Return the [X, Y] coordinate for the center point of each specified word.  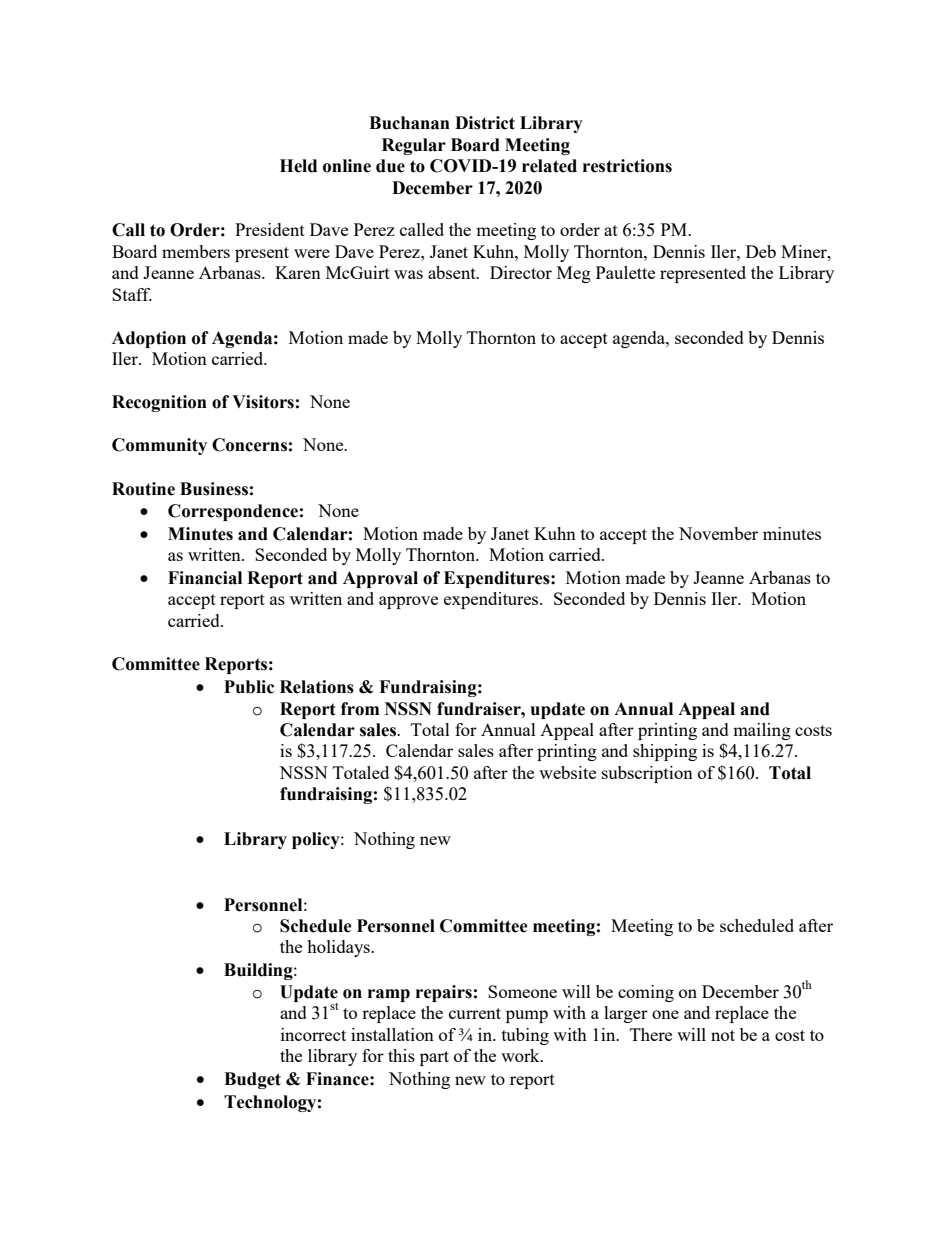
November [718, 533]
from [360, 709]
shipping [665, 752]
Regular [414, 146]
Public [249, 687]
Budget [252, 1080]
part [434, 1058]
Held [298, 166]
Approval [380, 579]
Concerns [249, 445]
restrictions [627, 166]
